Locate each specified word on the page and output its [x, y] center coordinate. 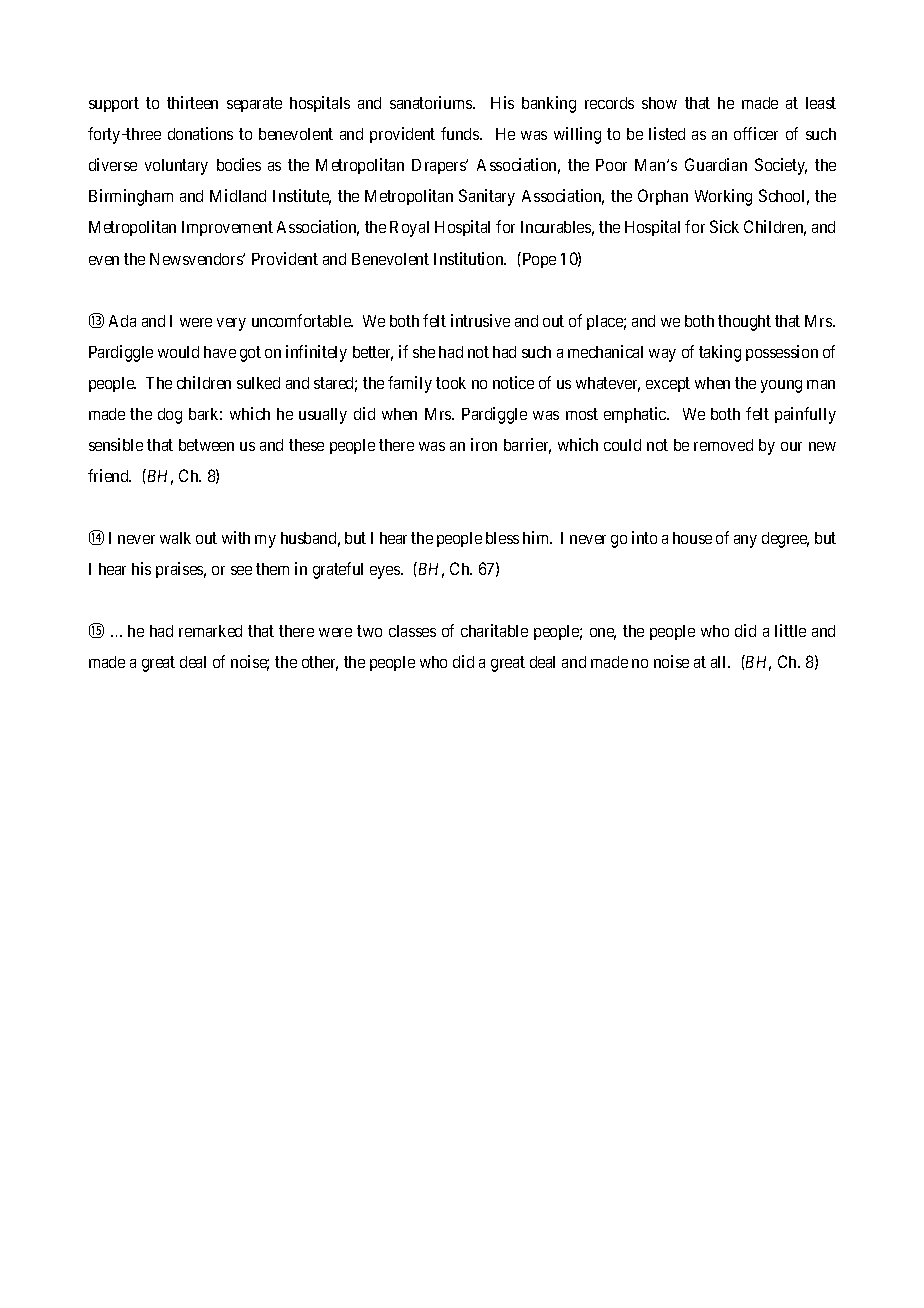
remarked [210, 631]
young [781, 386]
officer [756, 133]
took [451, 383]
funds [461, 133]
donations [200, 133]
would [178, 352]
